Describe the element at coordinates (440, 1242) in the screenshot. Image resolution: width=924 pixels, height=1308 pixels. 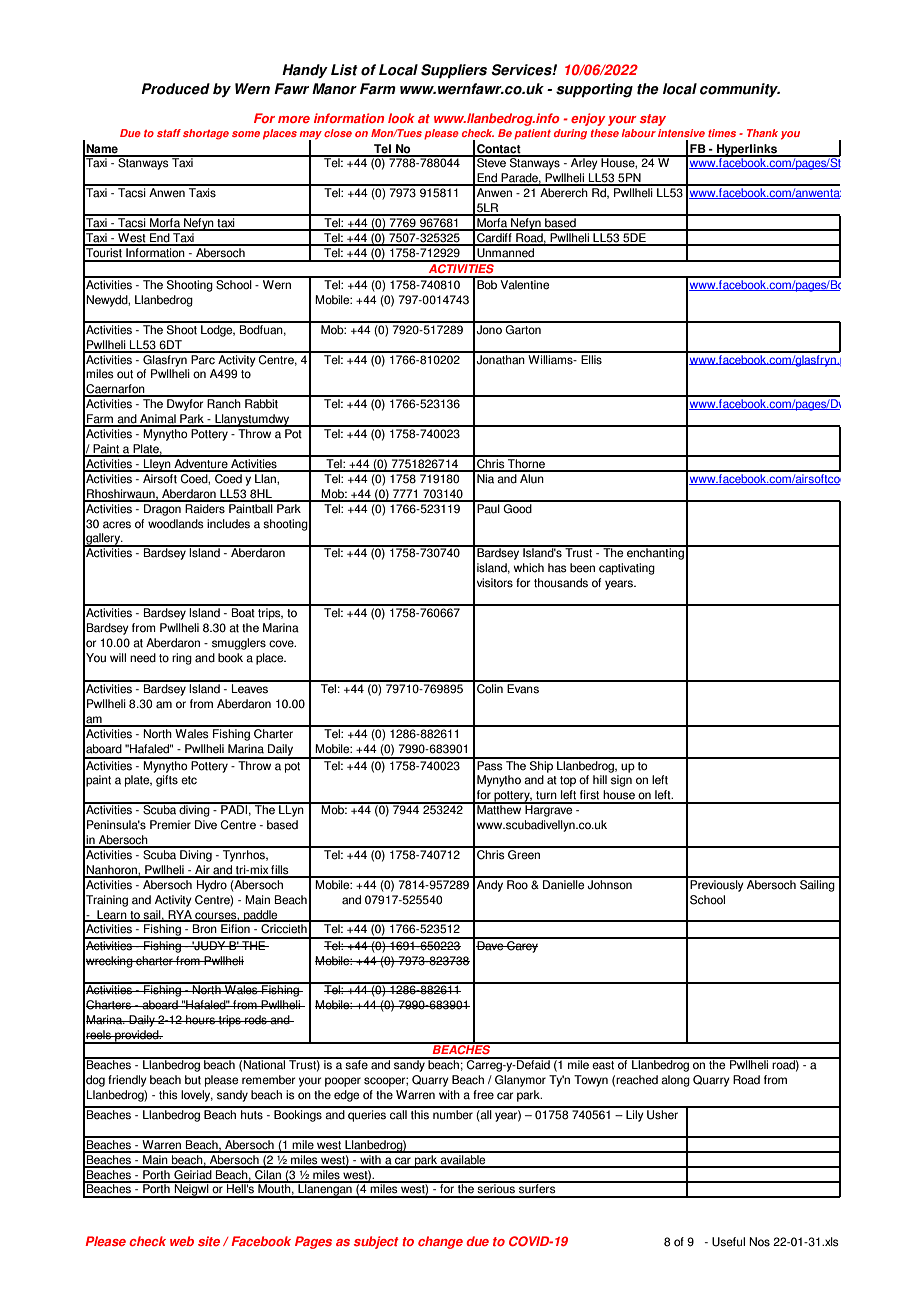
I see `change` at that location.
